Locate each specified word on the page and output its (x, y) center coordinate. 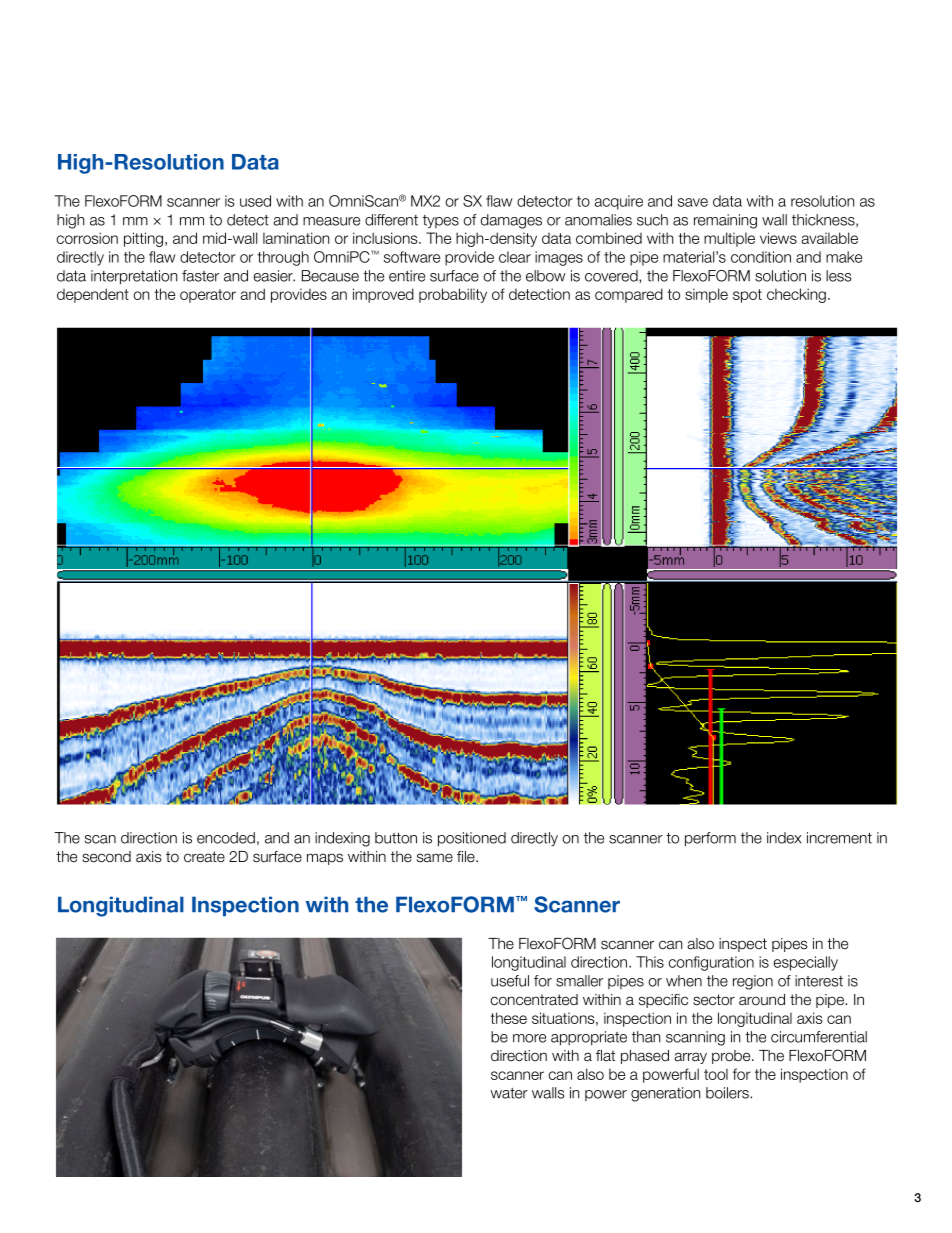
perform (710, 839)
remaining (725, 221)
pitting (145, 239)
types (441, 221)
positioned (472, 839)
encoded (226, 838)
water (509, 1093)
